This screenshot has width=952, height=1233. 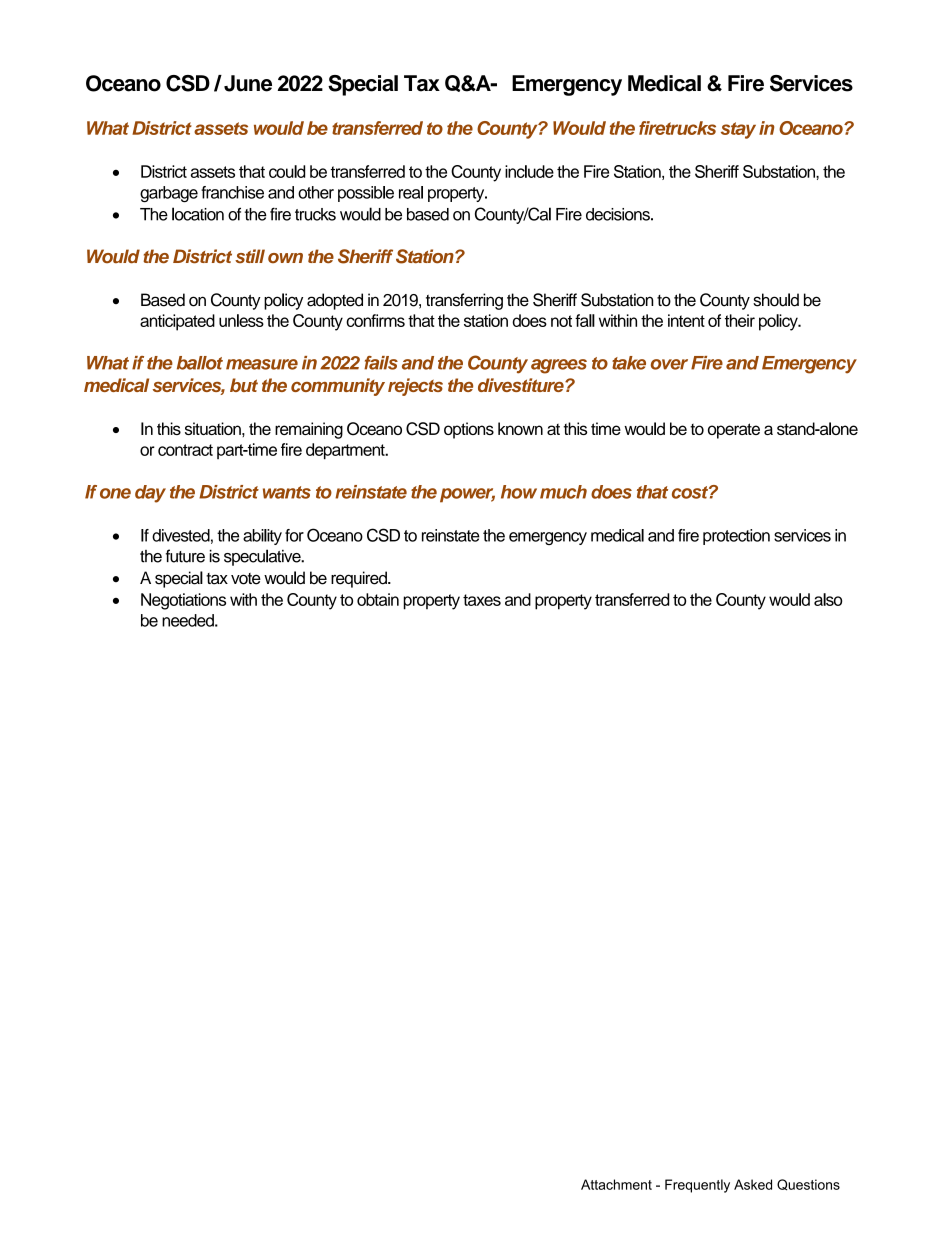 What do you see at coordinates (482, 600) in the screenshot?
I see `taxes` at bounding box center [482, 600].
